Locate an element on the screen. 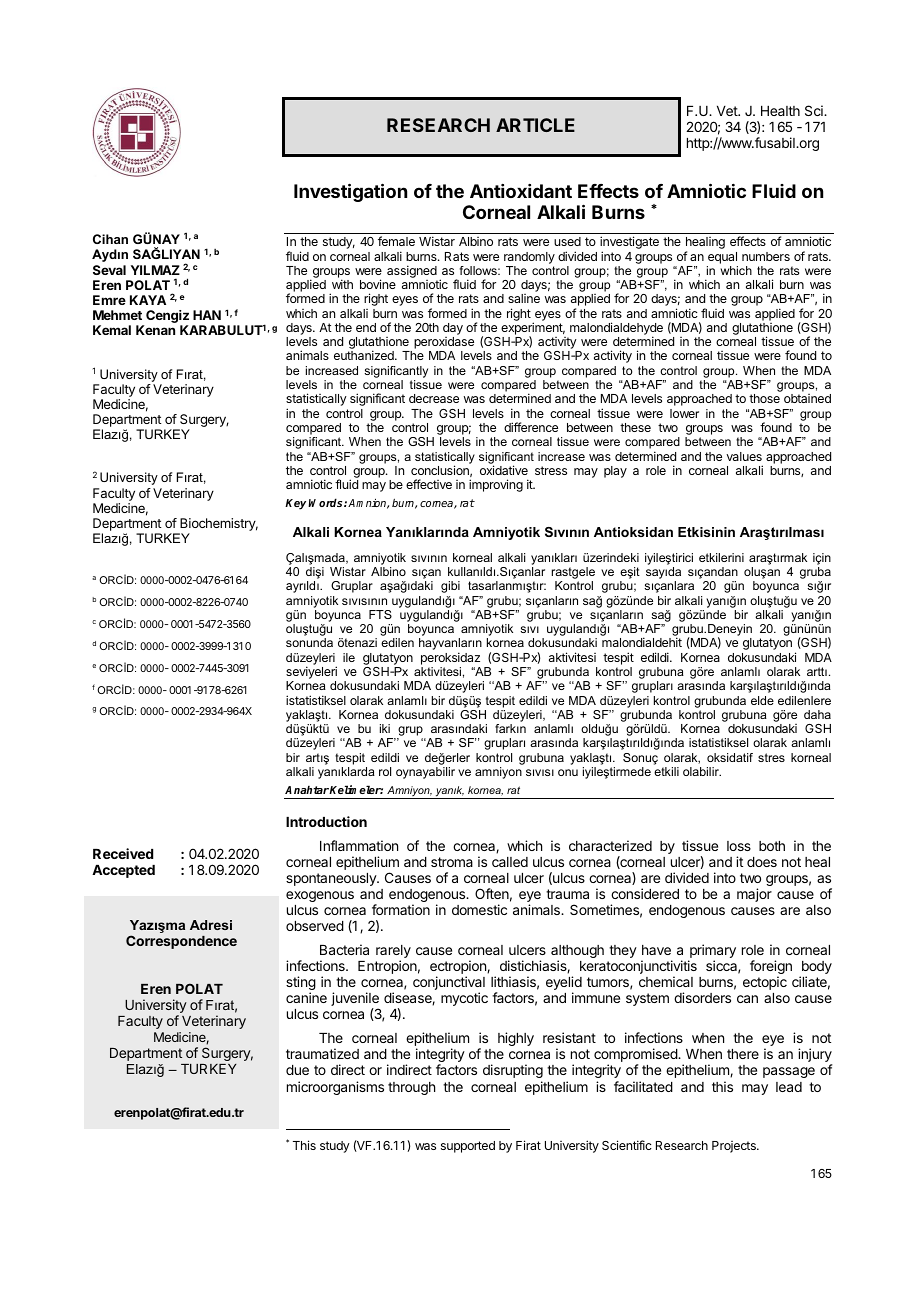  effective is located at coordinates (429, 484).
